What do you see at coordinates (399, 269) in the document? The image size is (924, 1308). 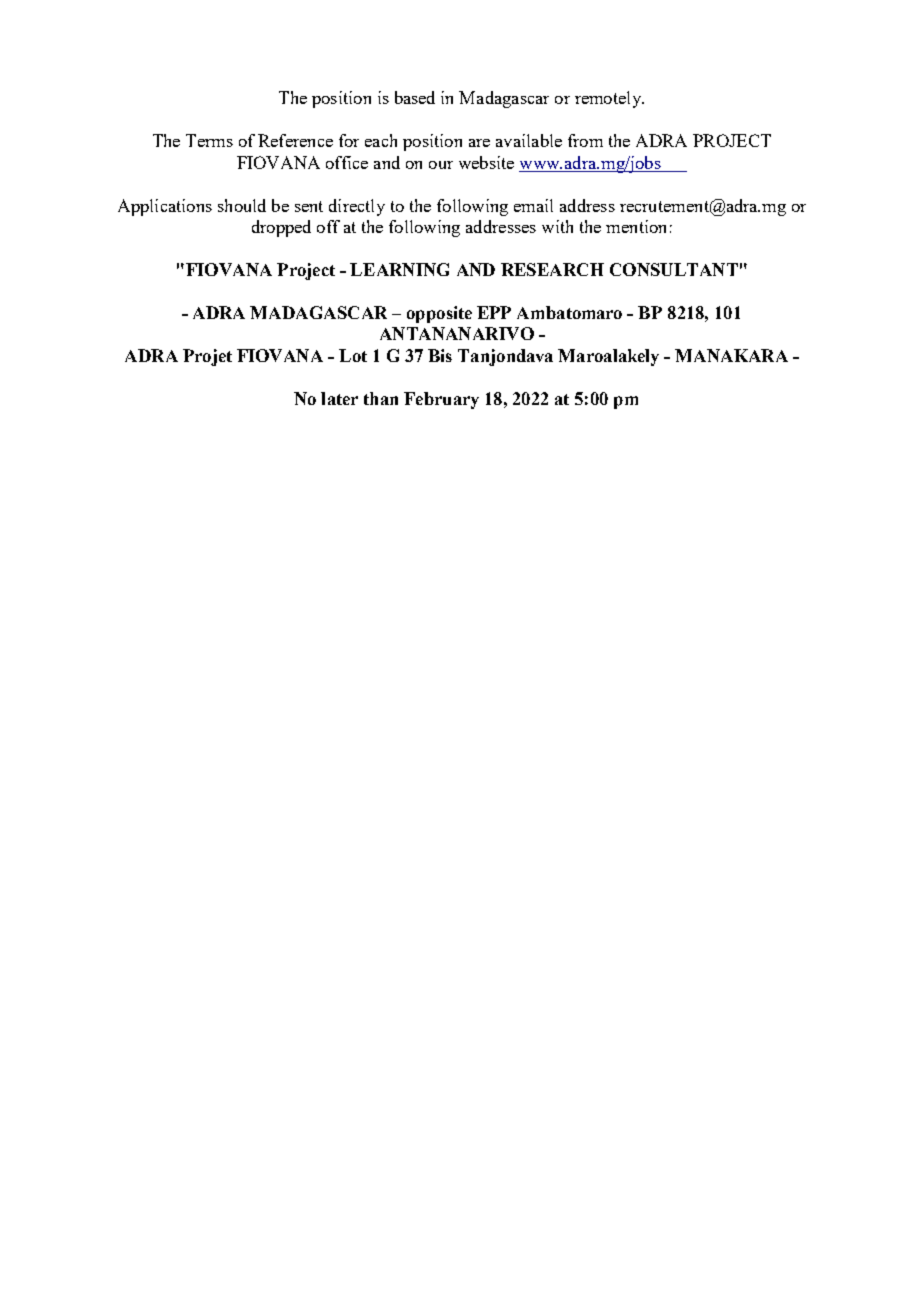 I see `LEARNING` at bounding box center [399, 269].
